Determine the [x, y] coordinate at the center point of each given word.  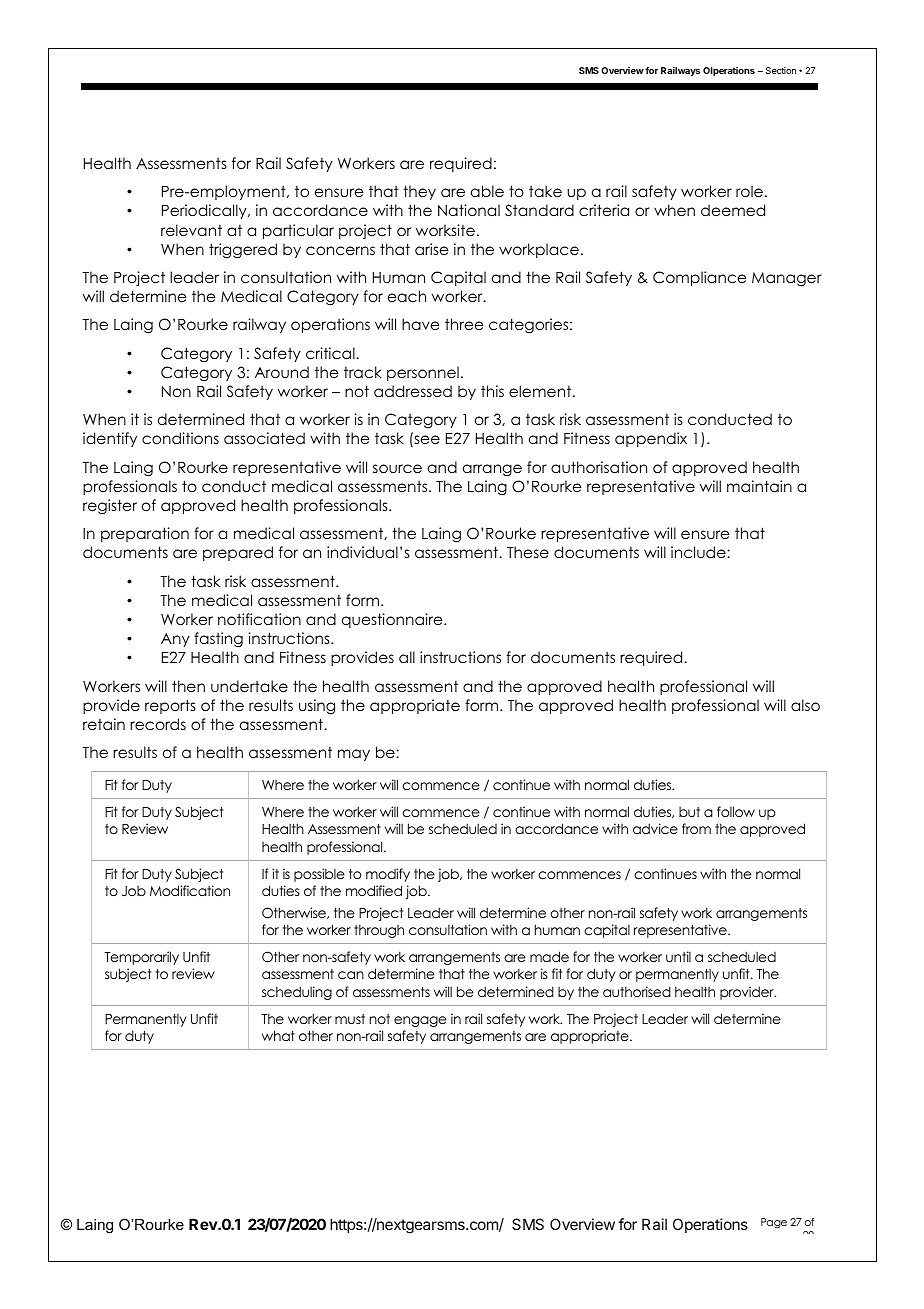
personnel [423, 373]
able [487, 191]
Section [781, 70]
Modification [190, 890]
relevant [191, 230]
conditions [180, 438]
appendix [651, 439]
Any [175, 640]
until [678, 956]
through [379, 931]
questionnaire [393, 620]
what [278, 1035]
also [805, 705]
